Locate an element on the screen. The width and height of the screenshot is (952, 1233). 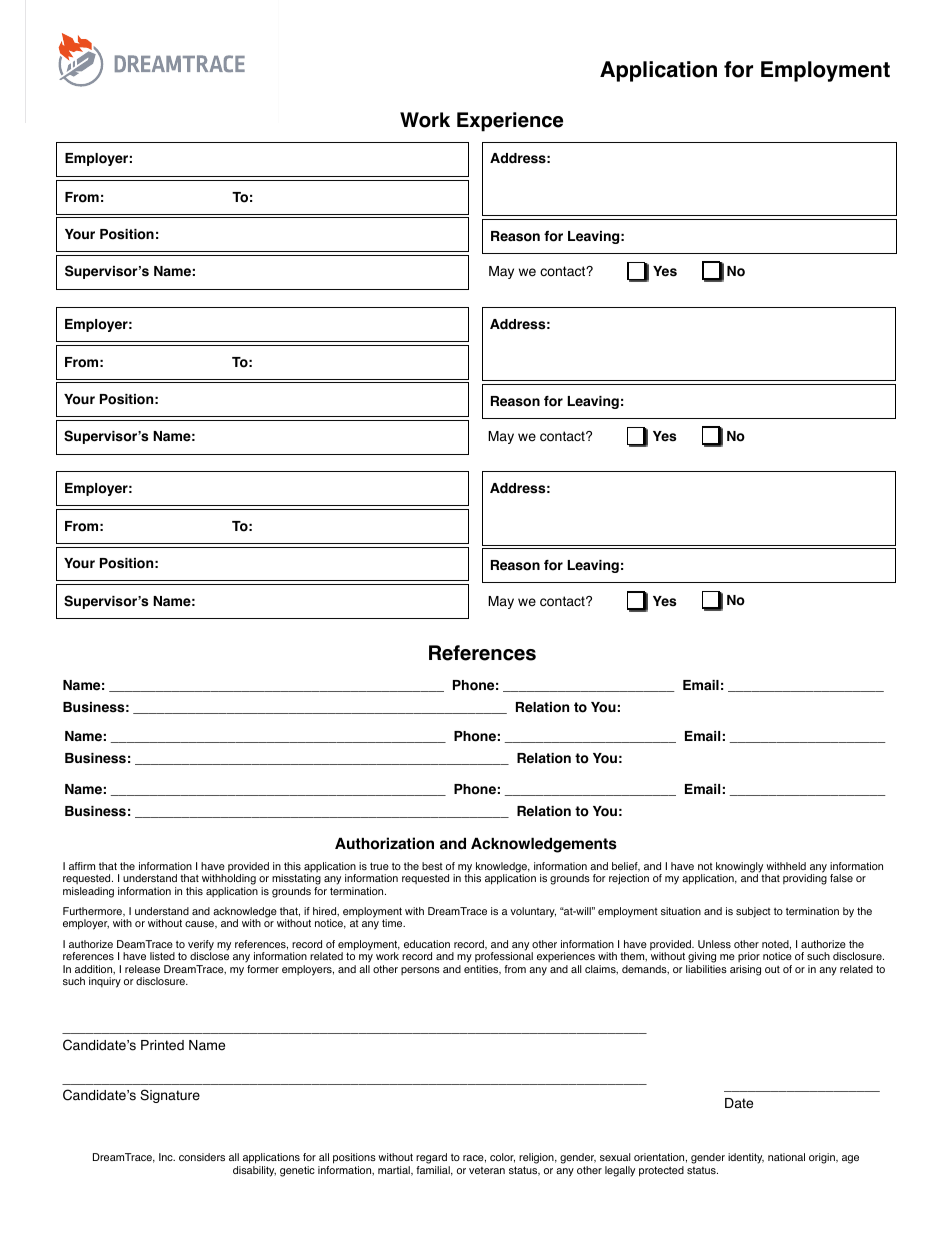
identity is located at coordinates (746, 1158).
